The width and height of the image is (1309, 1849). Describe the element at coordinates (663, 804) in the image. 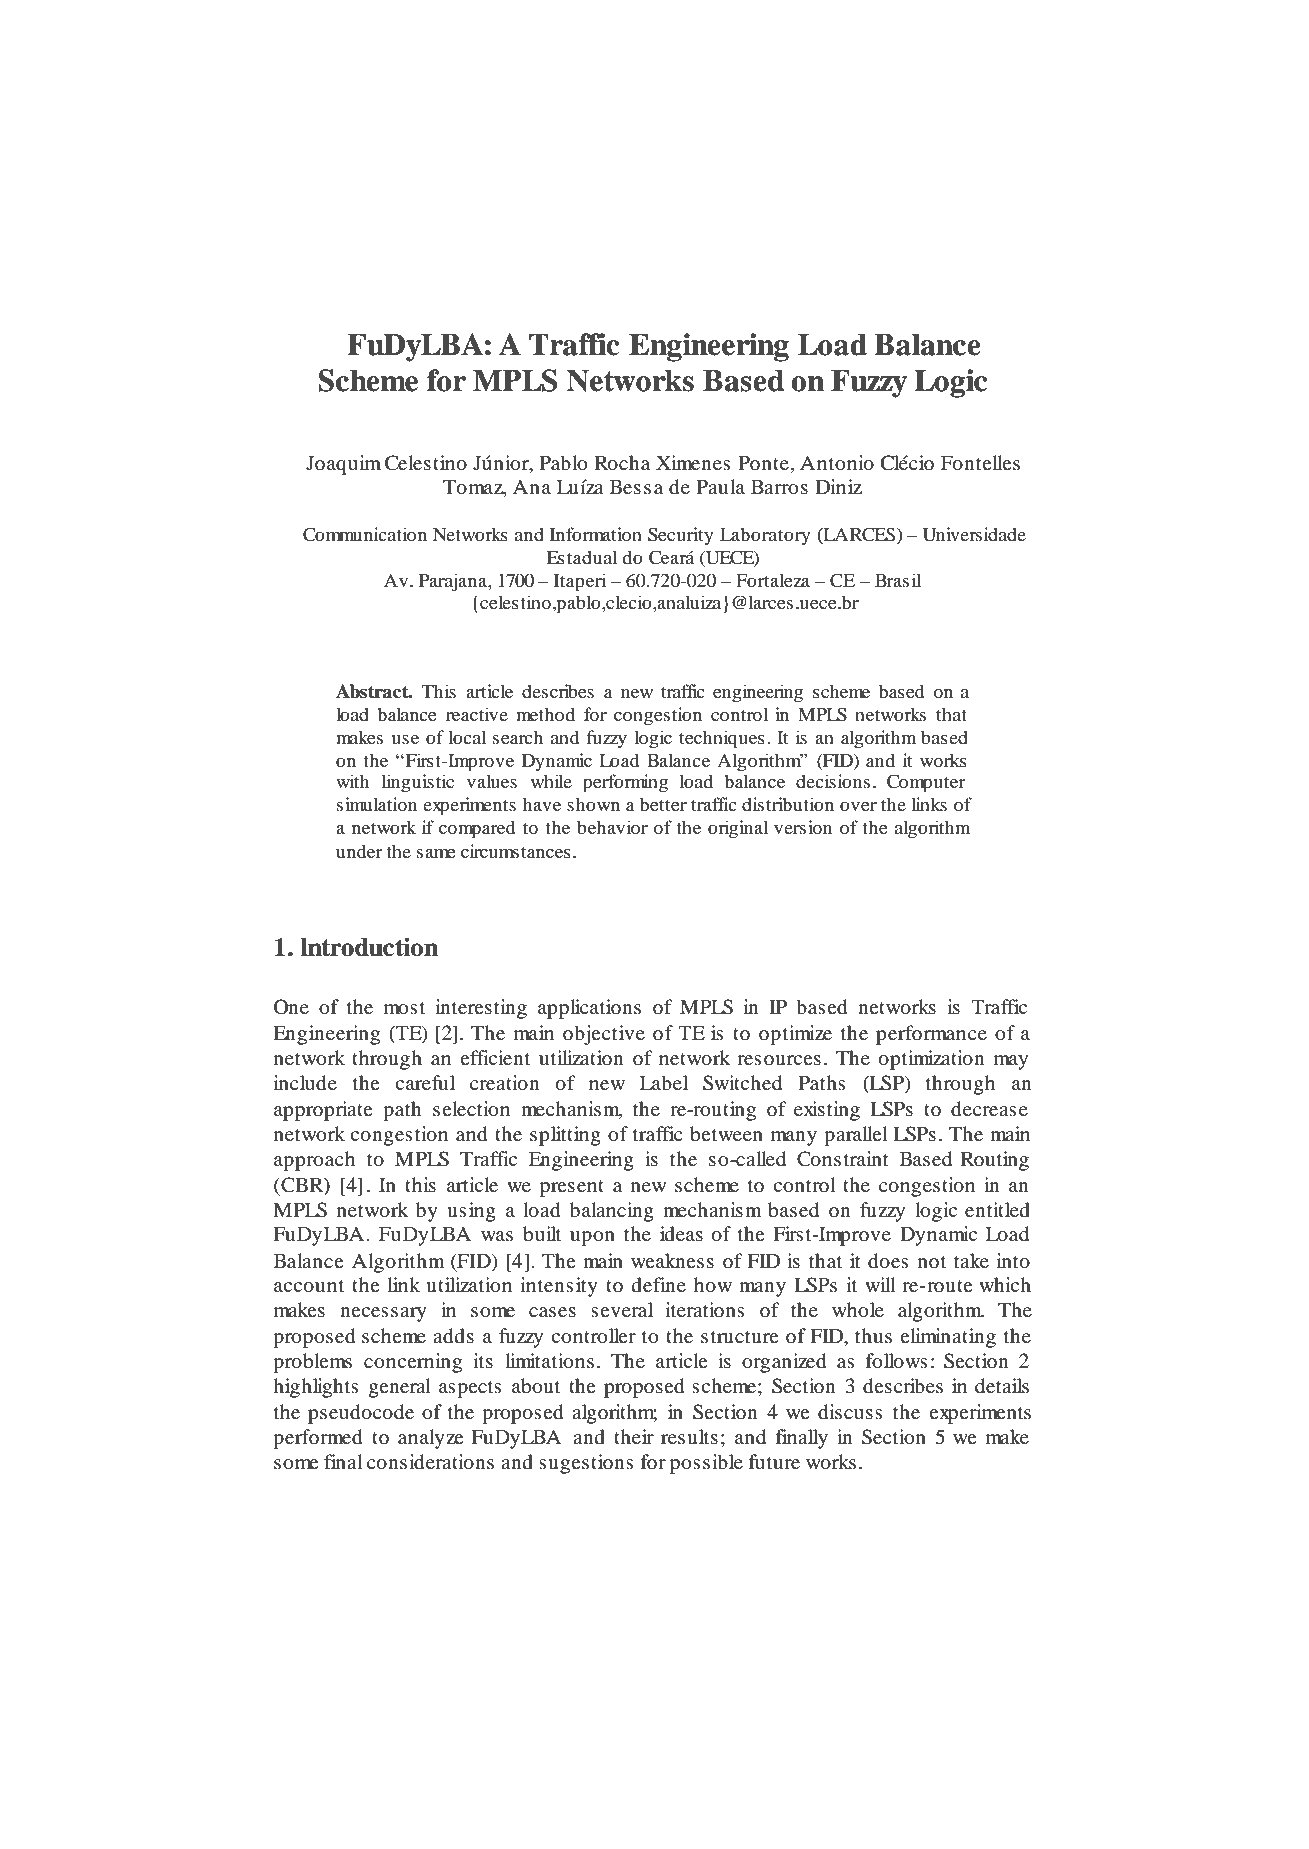

I see `better` at that location.
